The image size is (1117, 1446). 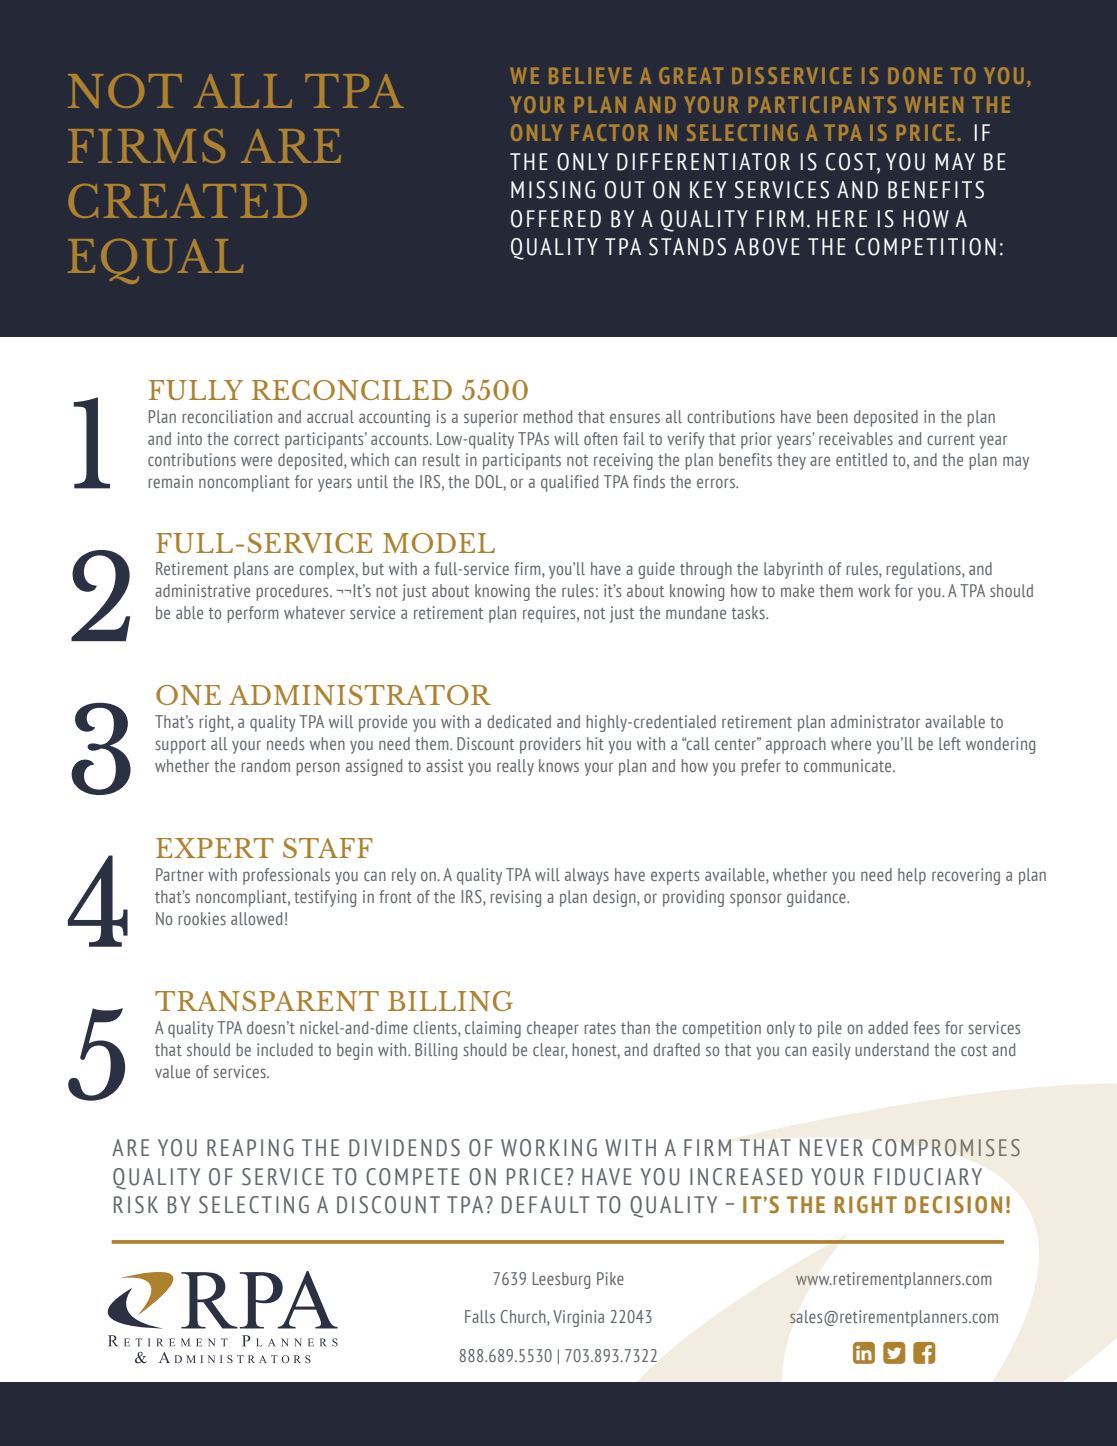 I want to click on current, so click(x=951, y=439).
